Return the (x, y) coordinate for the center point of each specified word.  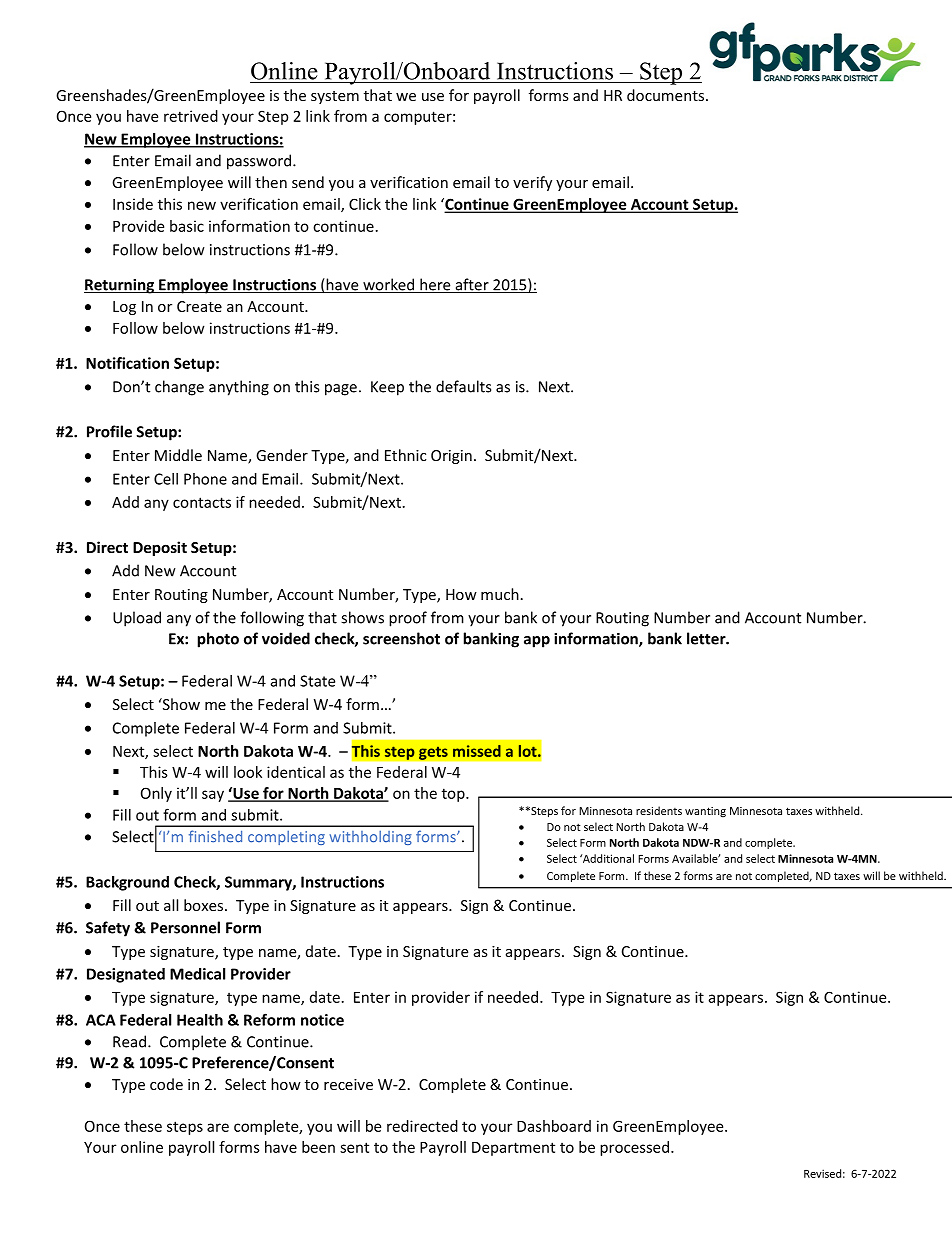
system (335, 97)
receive (348, 1084)
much (500, 594)
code (166, 1084)
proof (408, 619)
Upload (137, 619)
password (260, 162)
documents (665, 95)
